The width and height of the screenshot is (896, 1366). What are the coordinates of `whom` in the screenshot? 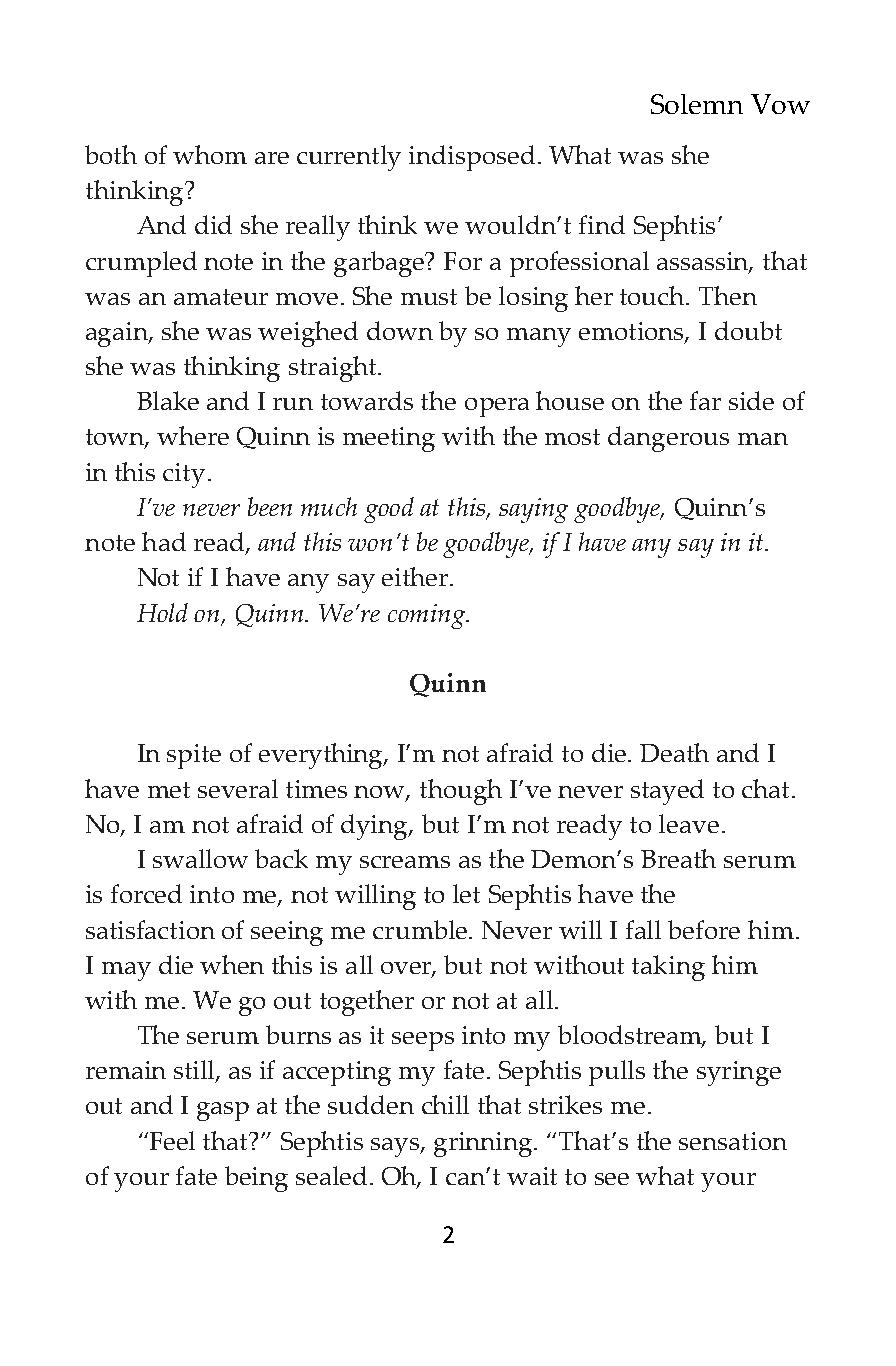 It's located at (210, 154).
